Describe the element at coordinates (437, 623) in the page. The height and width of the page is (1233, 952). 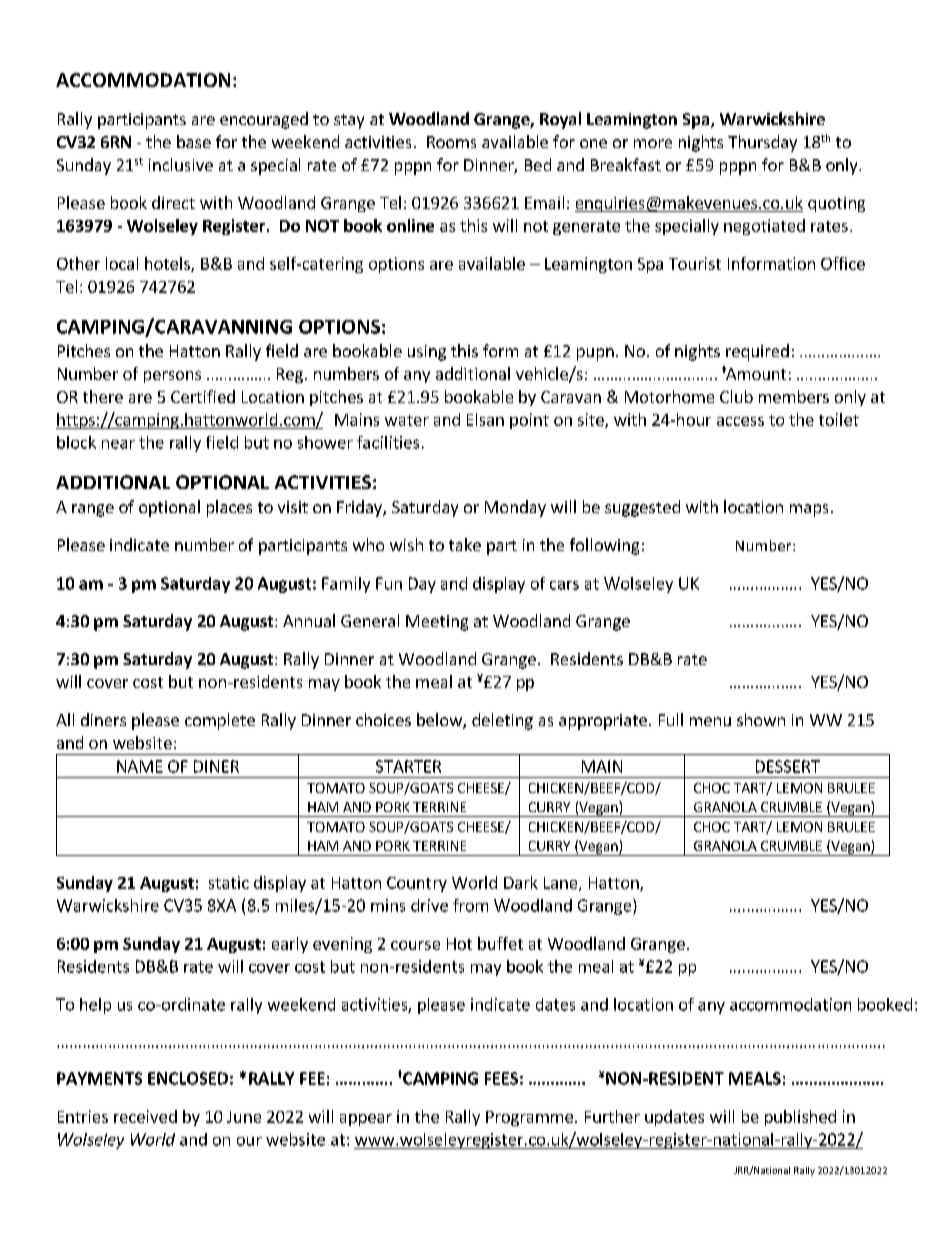
I see `Meeting` at that location.
